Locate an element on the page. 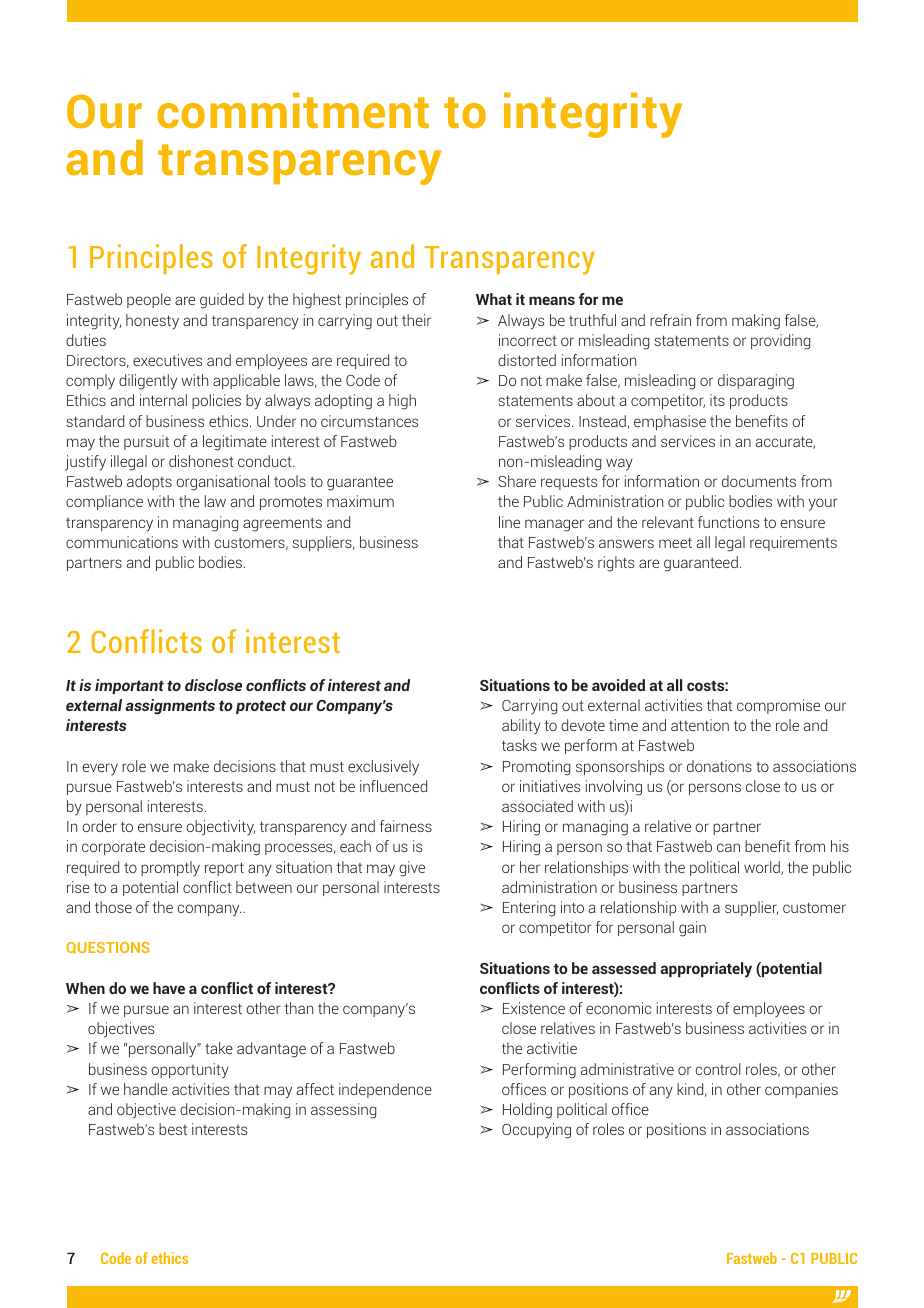 The height and width of the page is (1308, 924). Holding is located at coordinates (527, 1111).
